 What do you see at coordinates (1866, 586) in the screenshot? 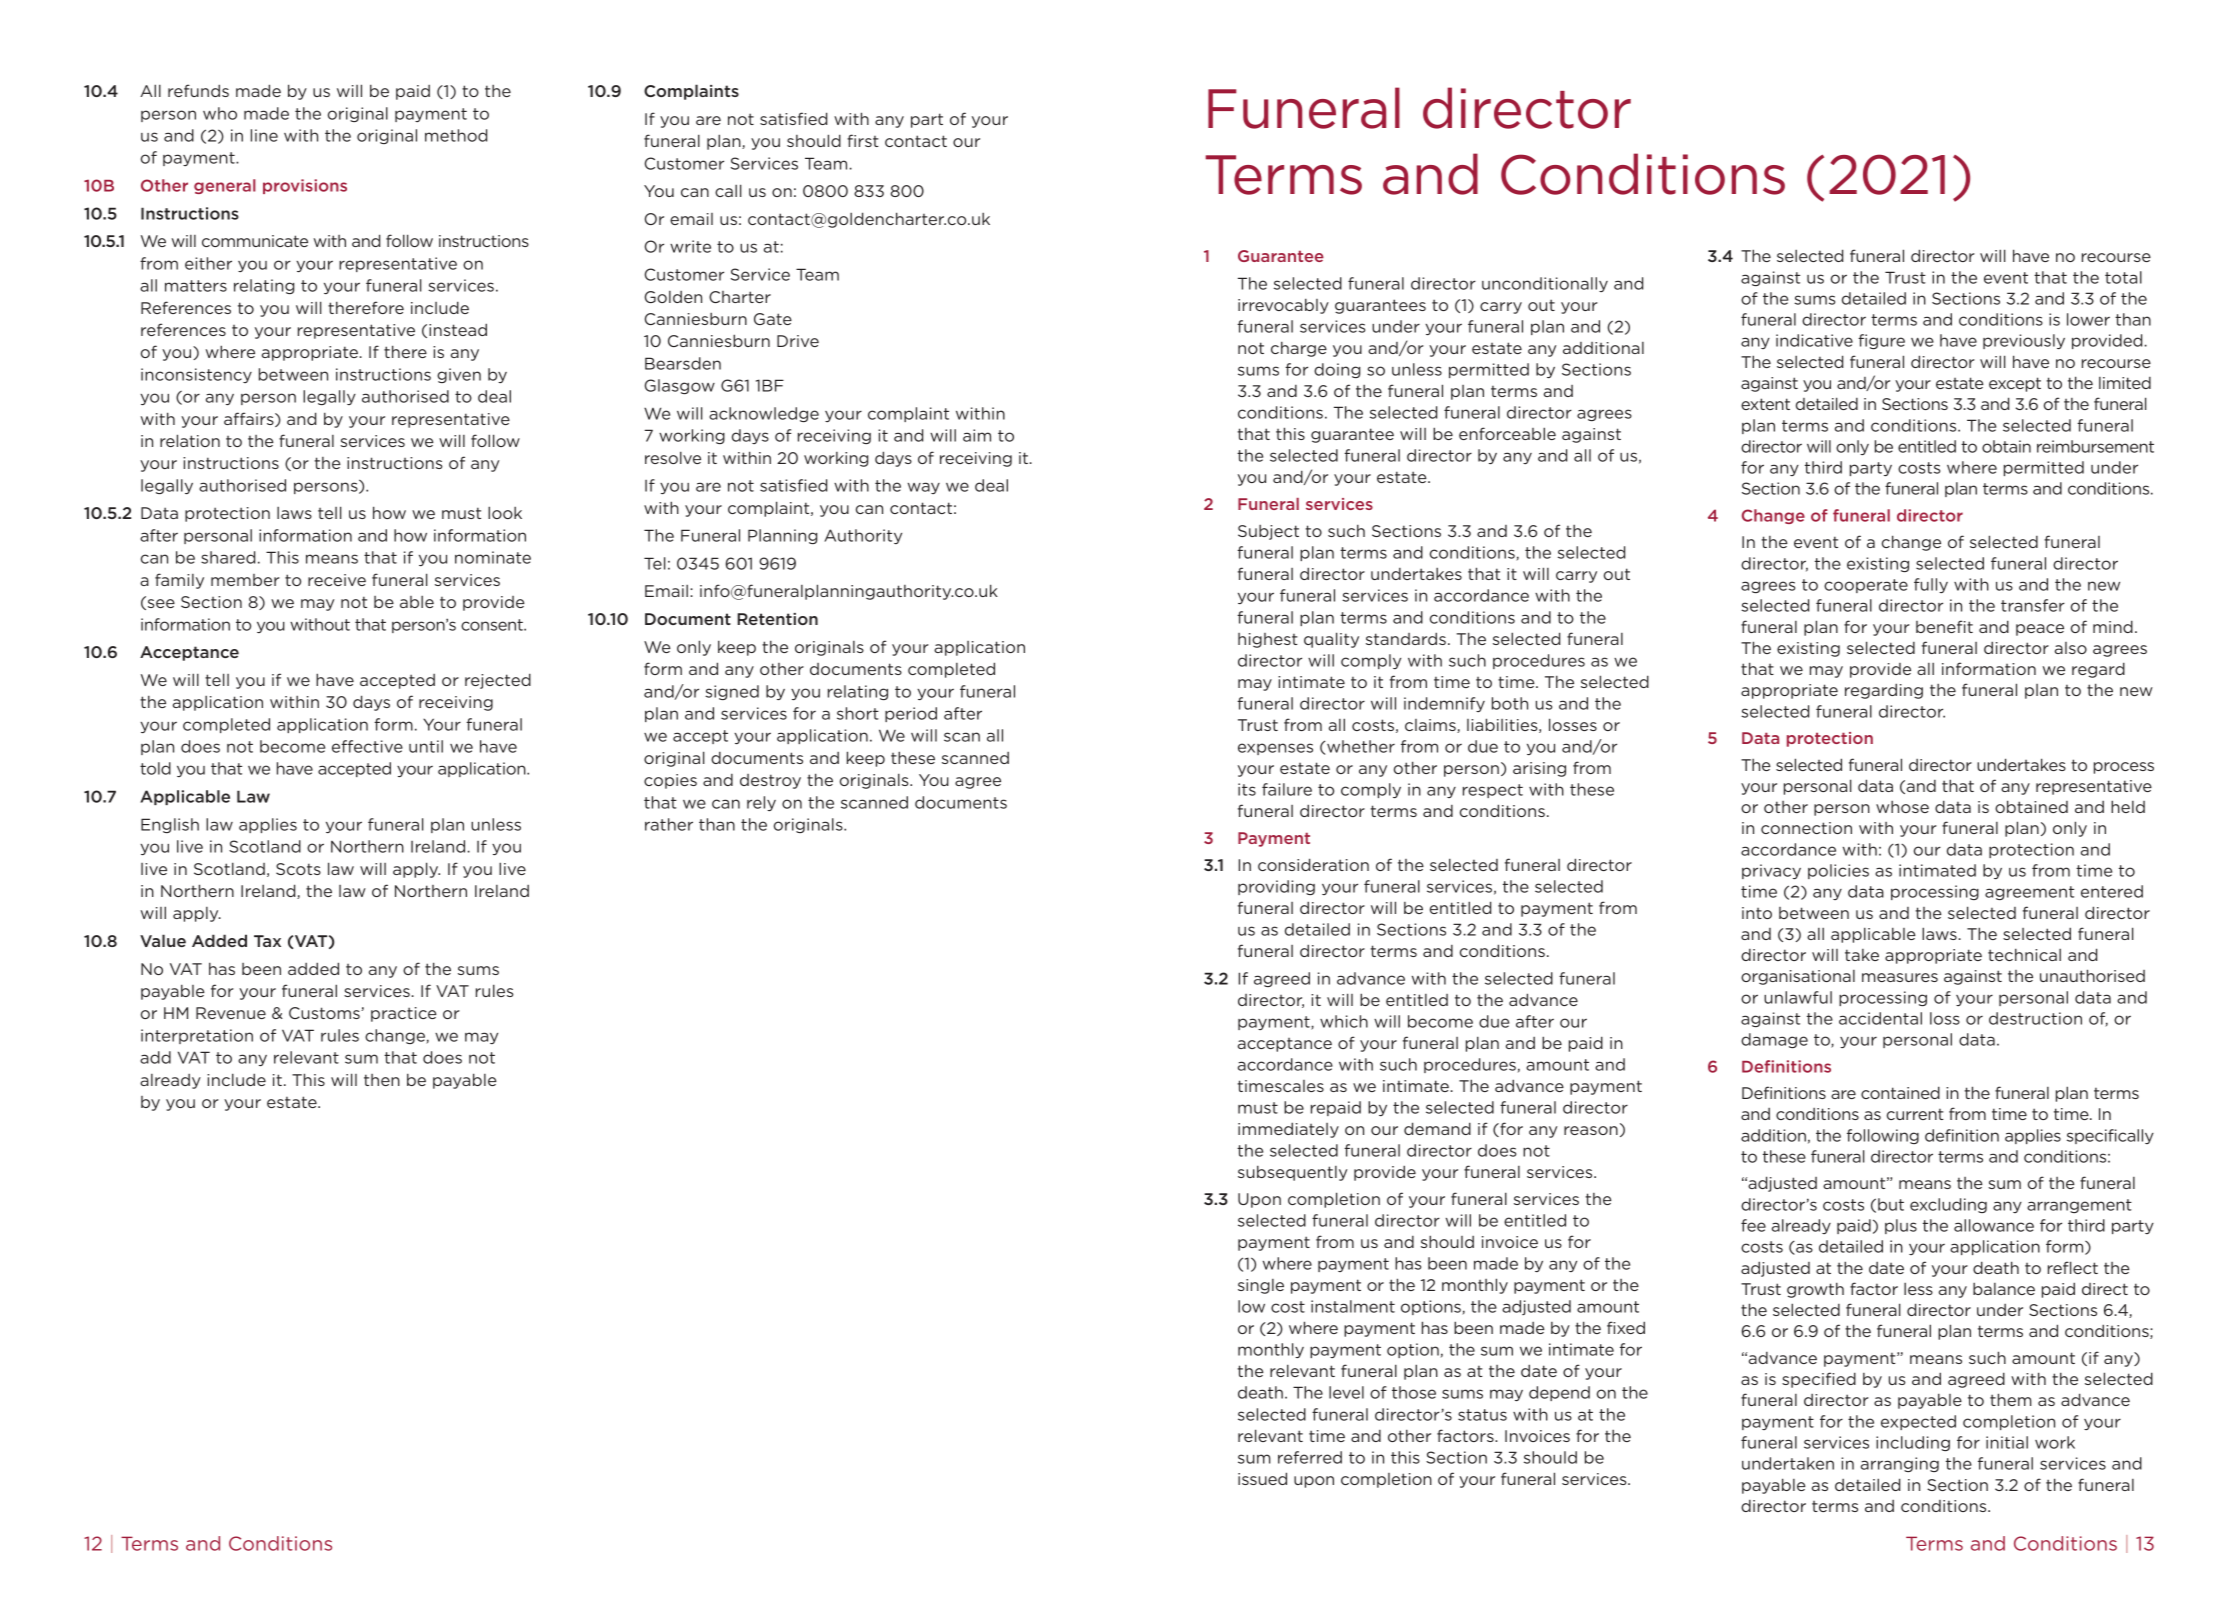
I see `cooperate` at bounding box center [1866, 586].
